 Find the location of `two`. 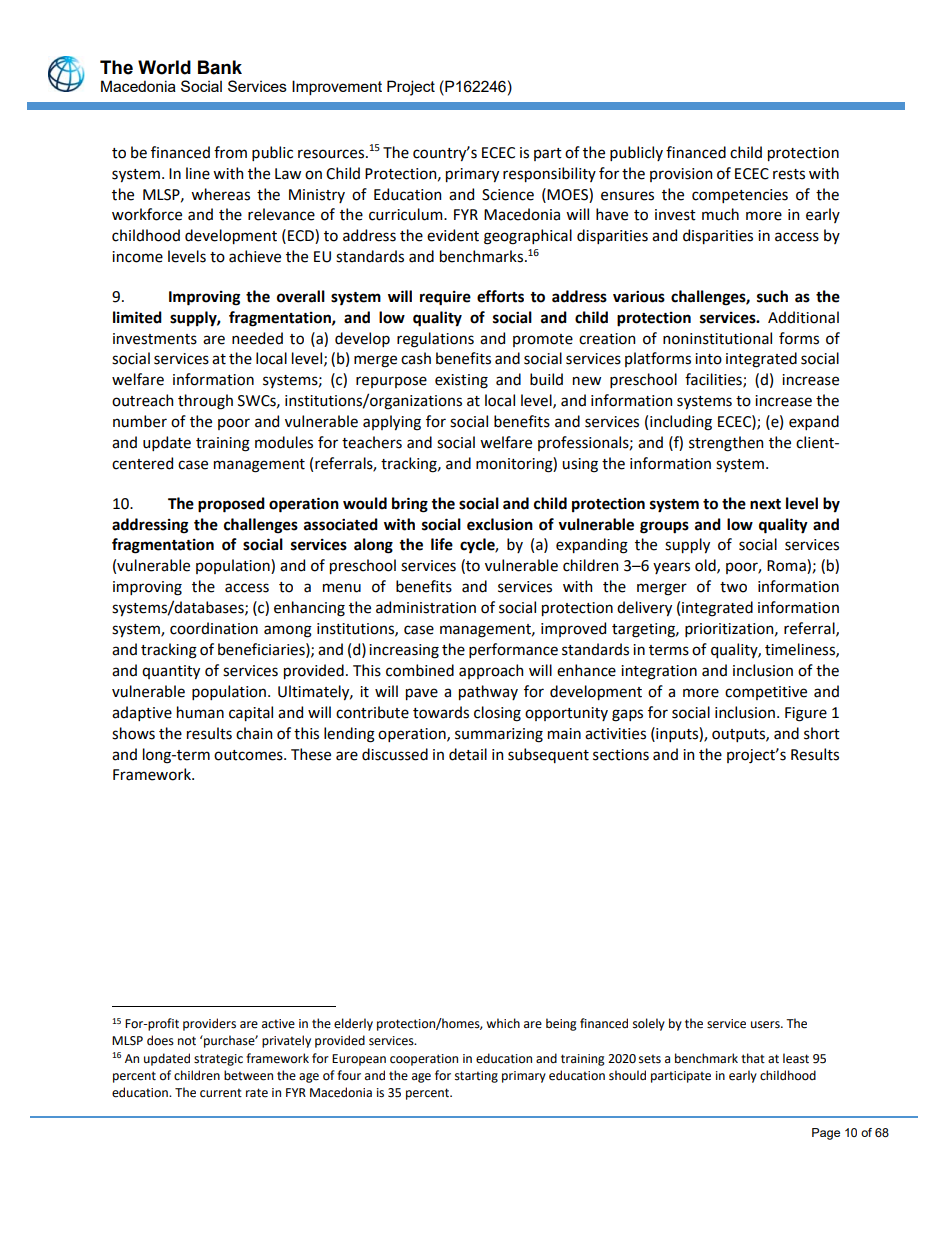

two is located at coordinates (733, 587).
